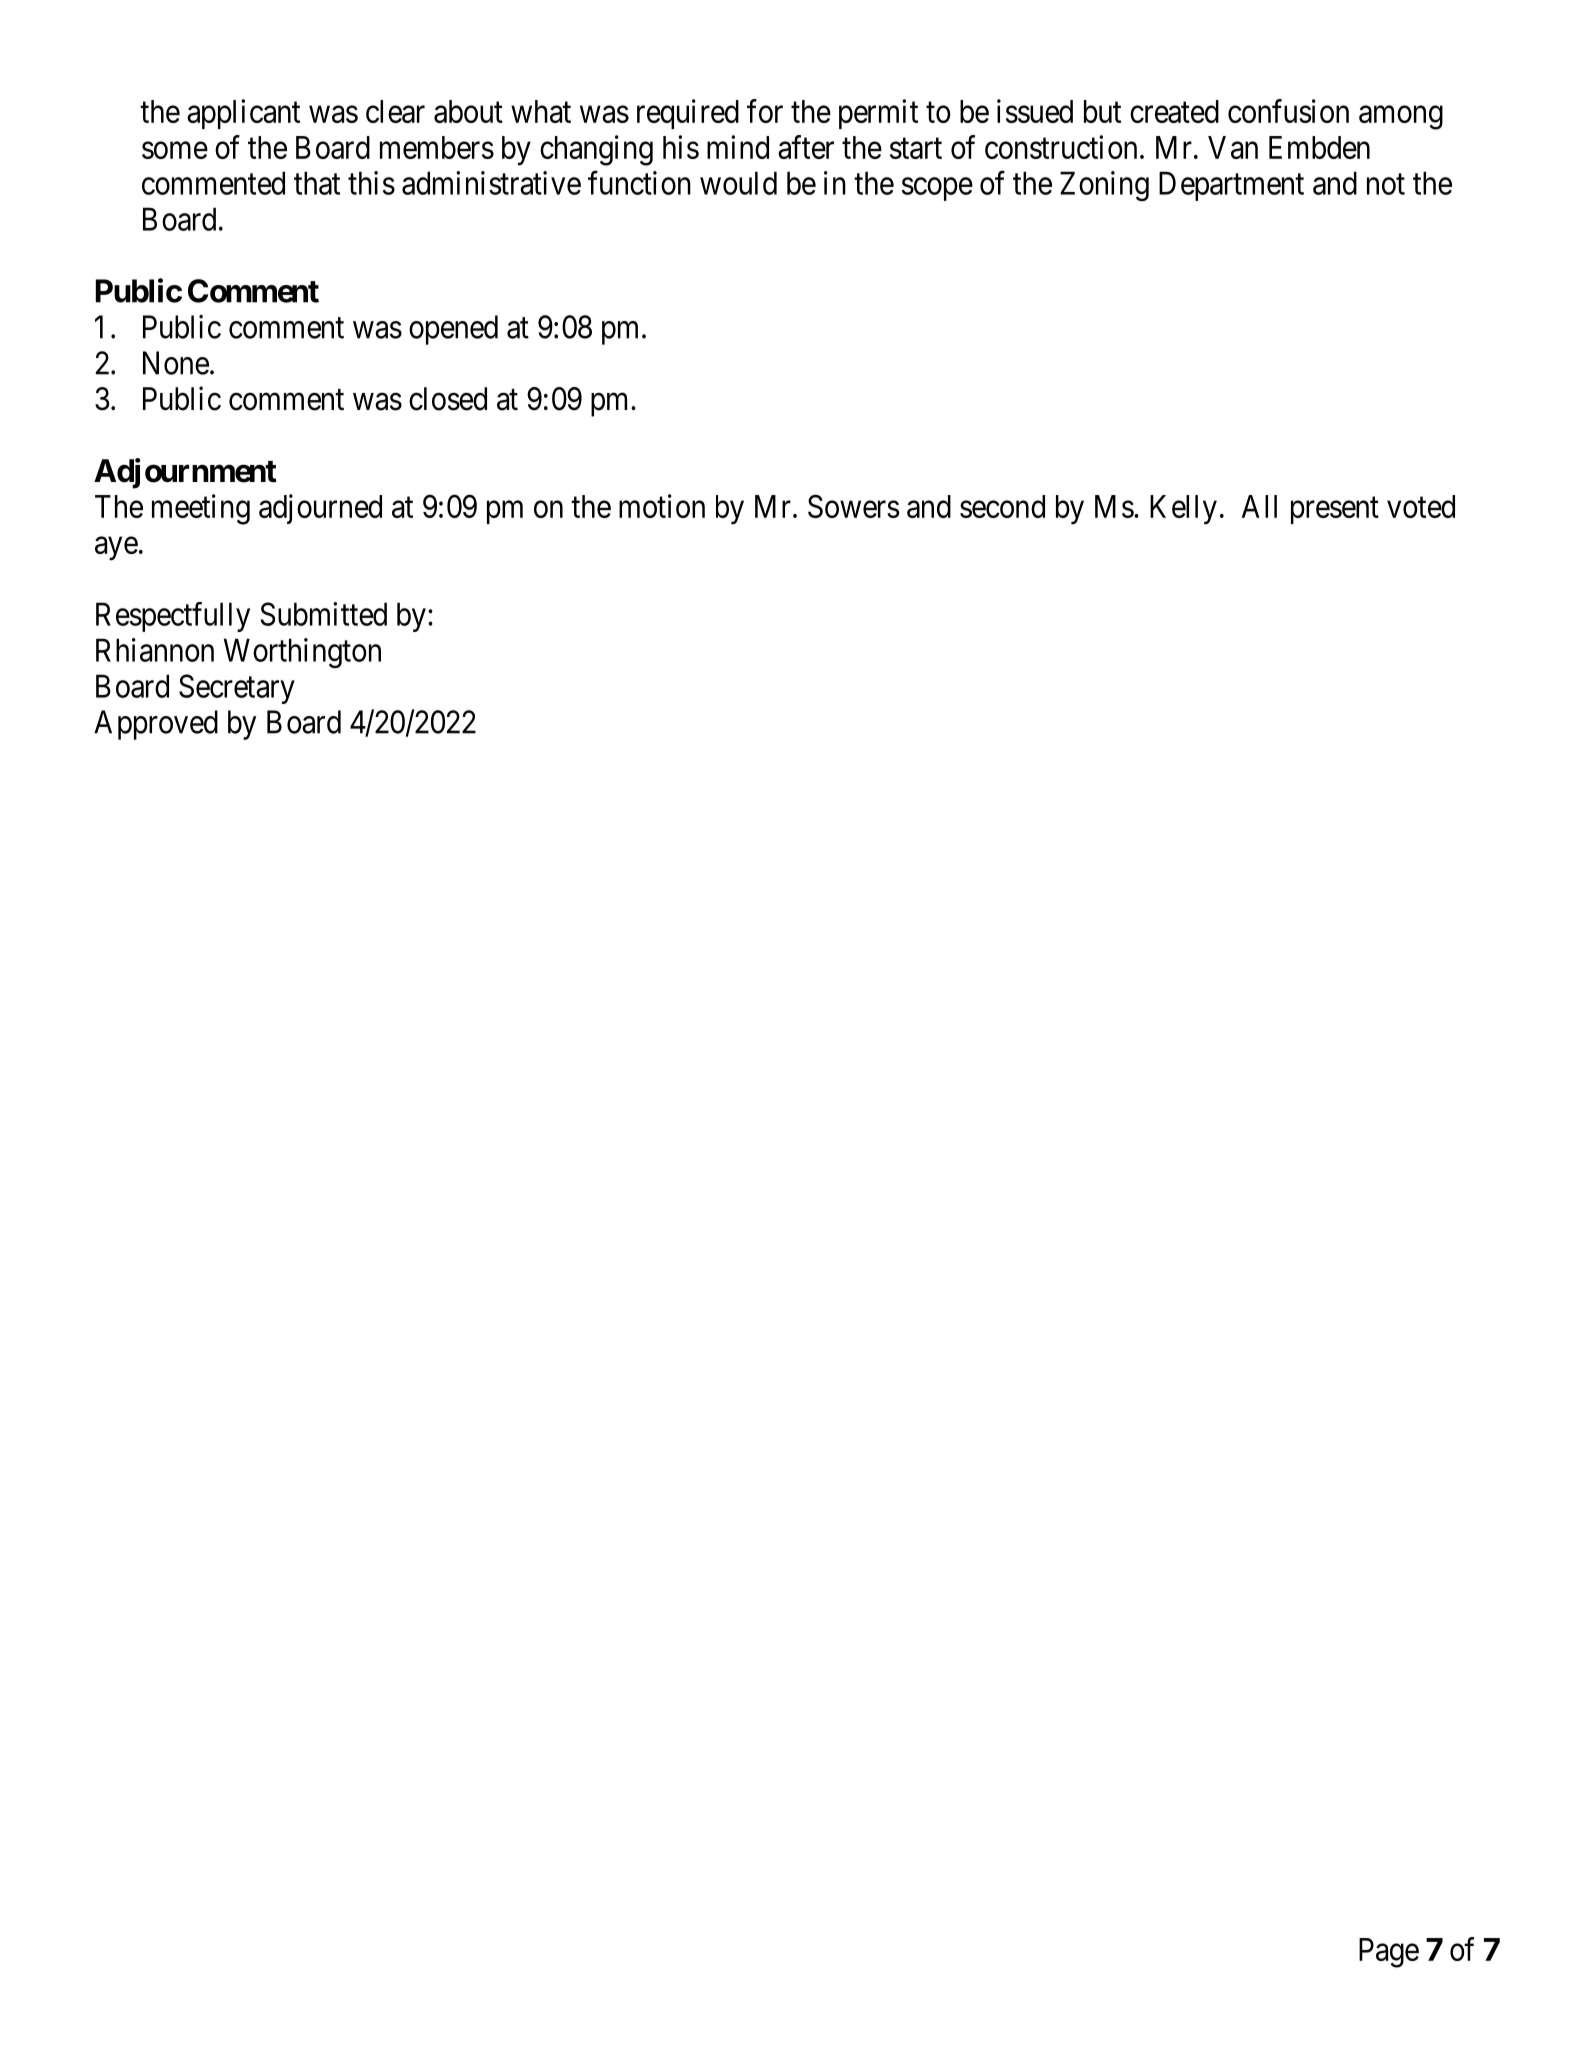  What do you see at coordinates (156, 725) in the image?
I see `Approved` at bounding box center [156, 725].
